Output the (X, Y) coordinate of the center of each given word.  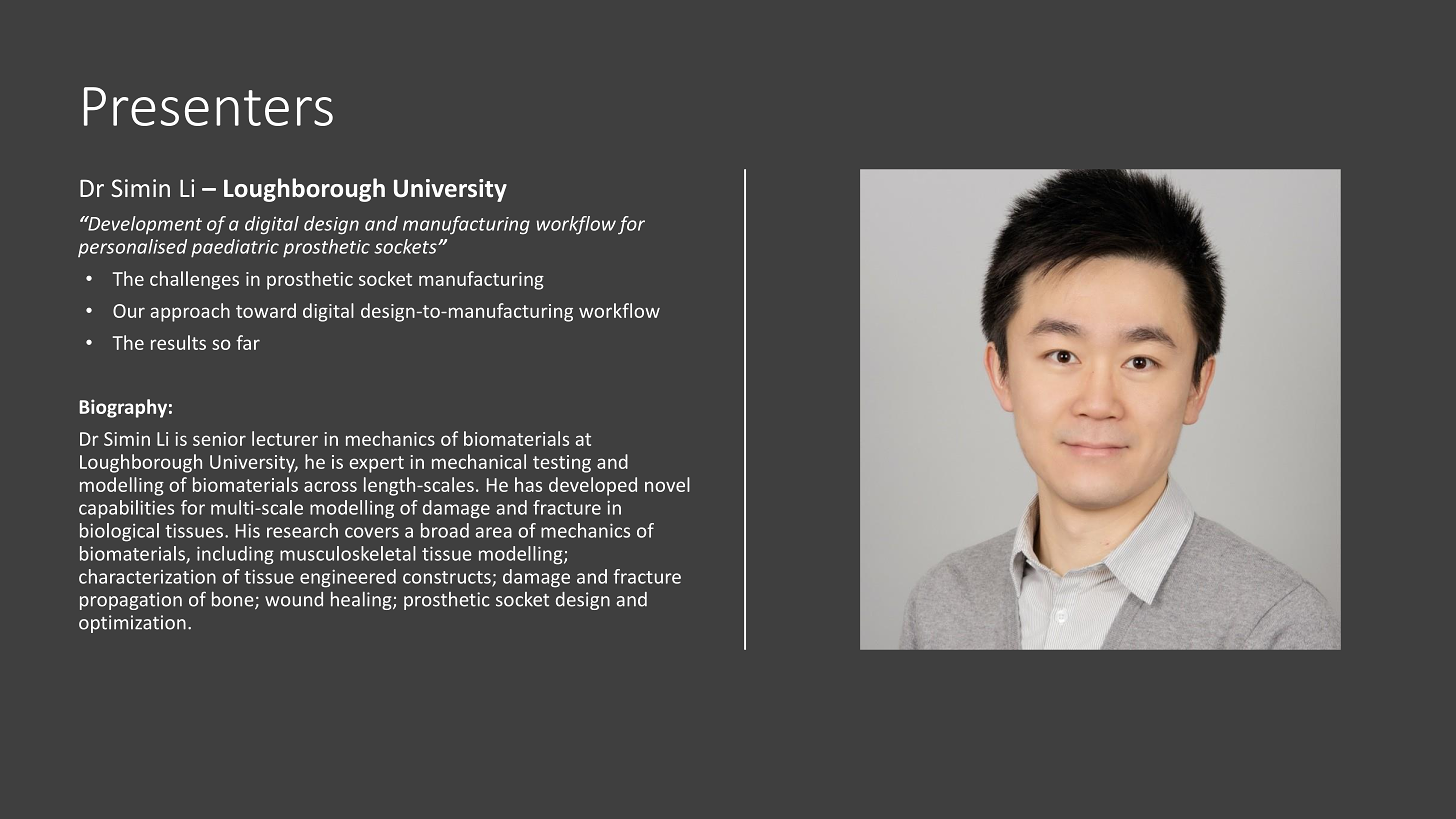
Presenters (208, 106)
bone (234, 600)
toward (266, 310)
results (178, 342)
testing (562, 464)
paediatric (235, 248)
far (248, 342)
